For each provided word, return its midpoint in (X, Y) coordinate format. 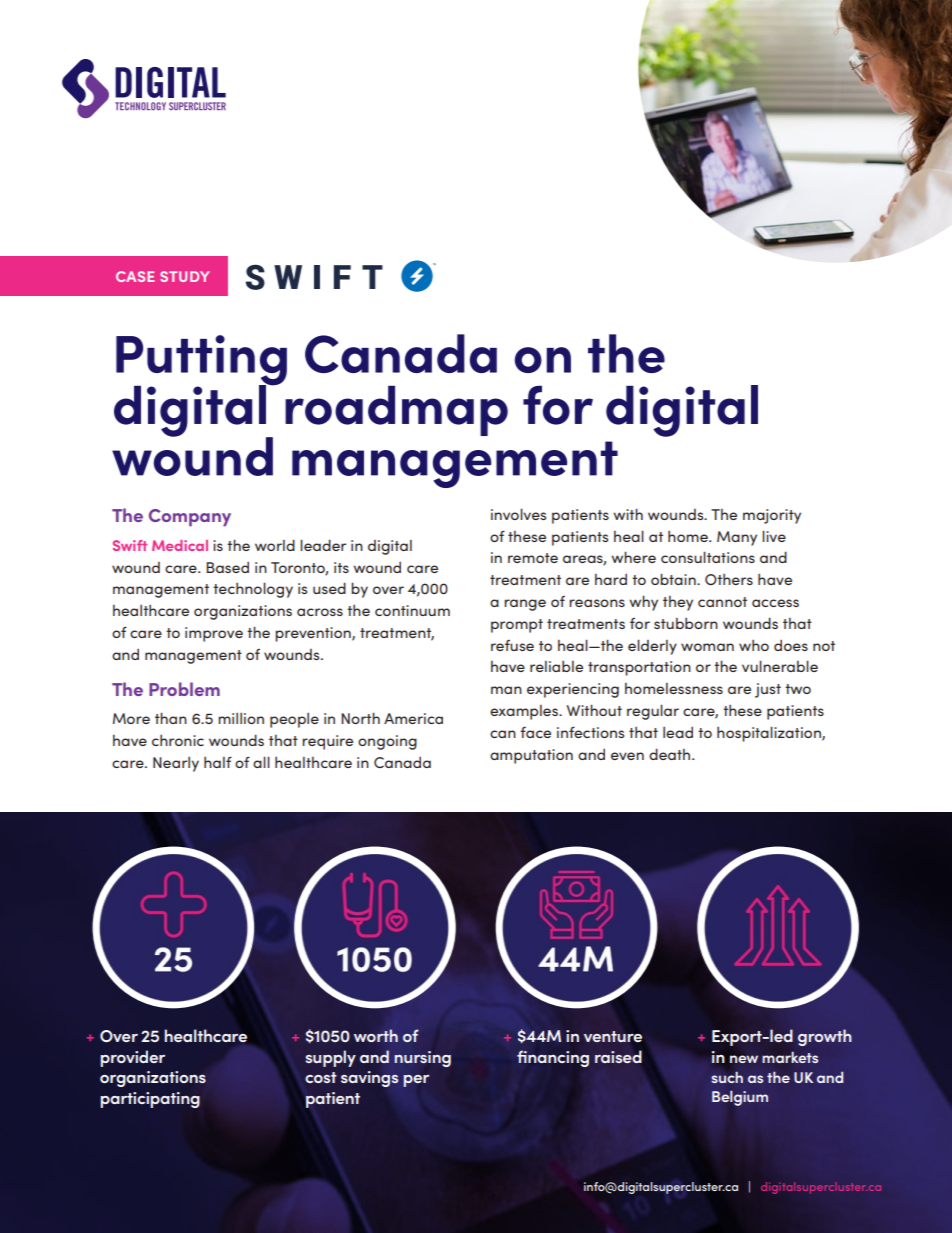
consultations (708, 557)
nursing (422, 1059)
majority (772, 516)
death (671, 754)
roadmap (396, 411)
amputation (531, 756)
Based (227, 567)
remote (533, 558)
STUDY (185, 276)
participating (150, 1100)
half (218, 762)
